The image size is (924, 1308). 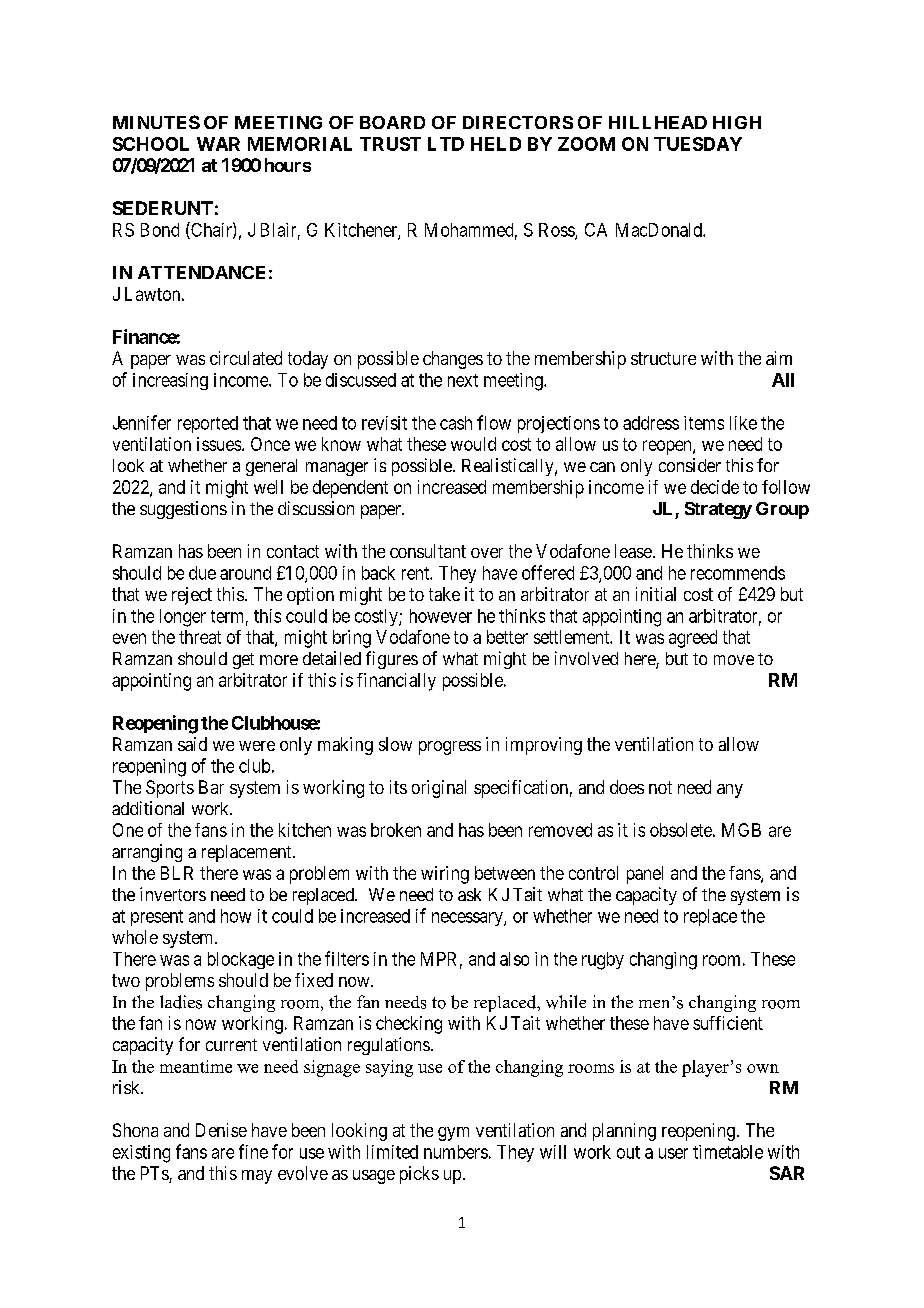 I want to click on timetable, so click(x=728, y=1152).
